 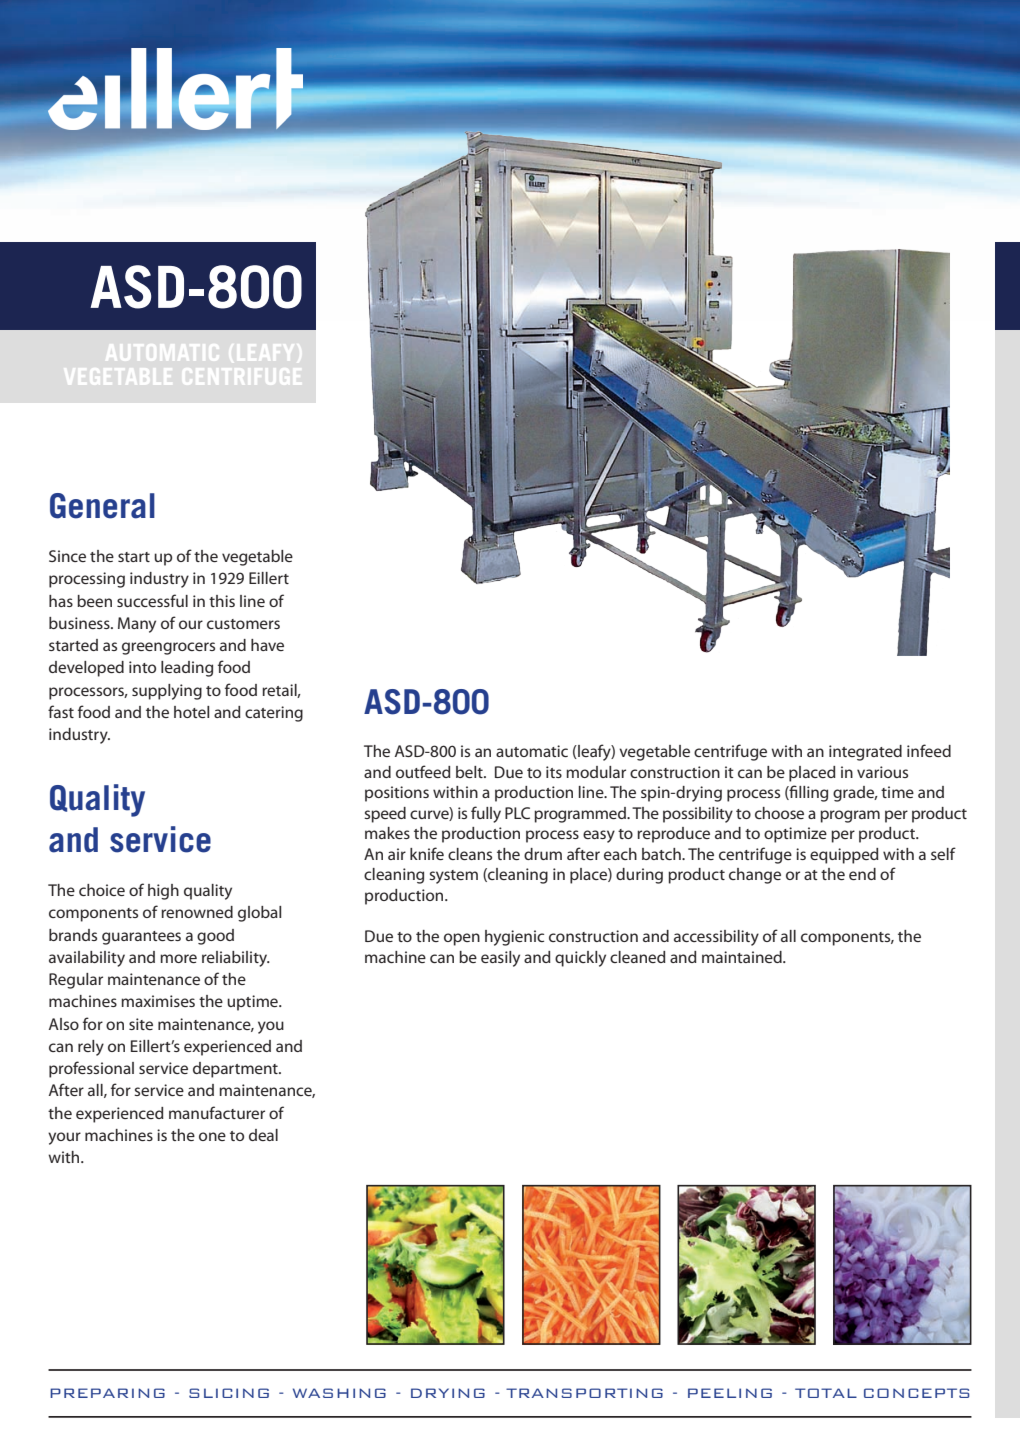 I want to click on PREPARING, so click(x=107, y=1393).
